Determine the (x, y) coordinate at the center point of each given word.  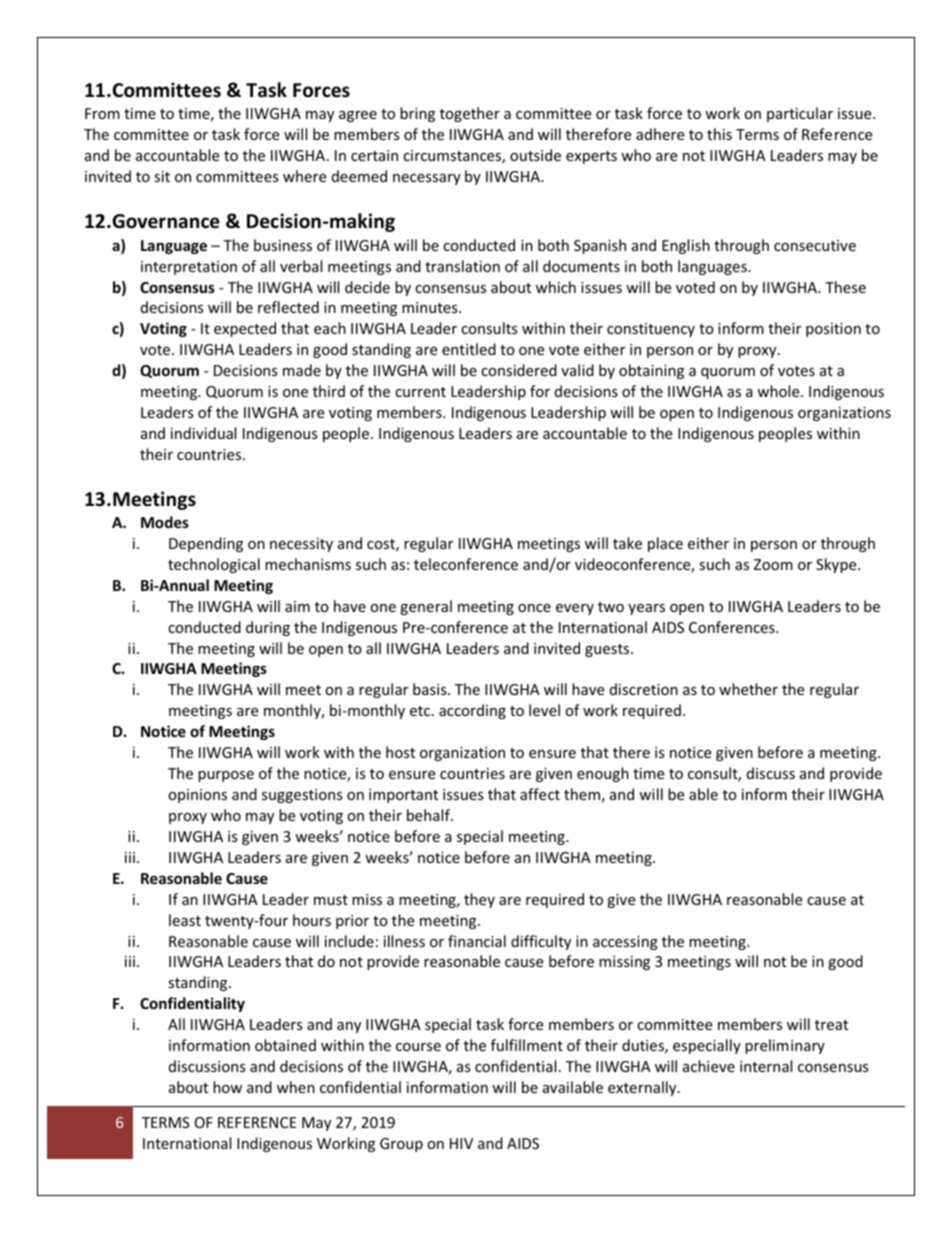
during (268, 628)
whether (748, 689)
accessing (625, 943)
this (719, 134)
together (470, 114)
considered (519, 370)
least (185, 920)
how (227, 1087)
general (426, 607)
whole (779, 391)
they (479, 900)
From (102, 113)
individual (203, 433)
